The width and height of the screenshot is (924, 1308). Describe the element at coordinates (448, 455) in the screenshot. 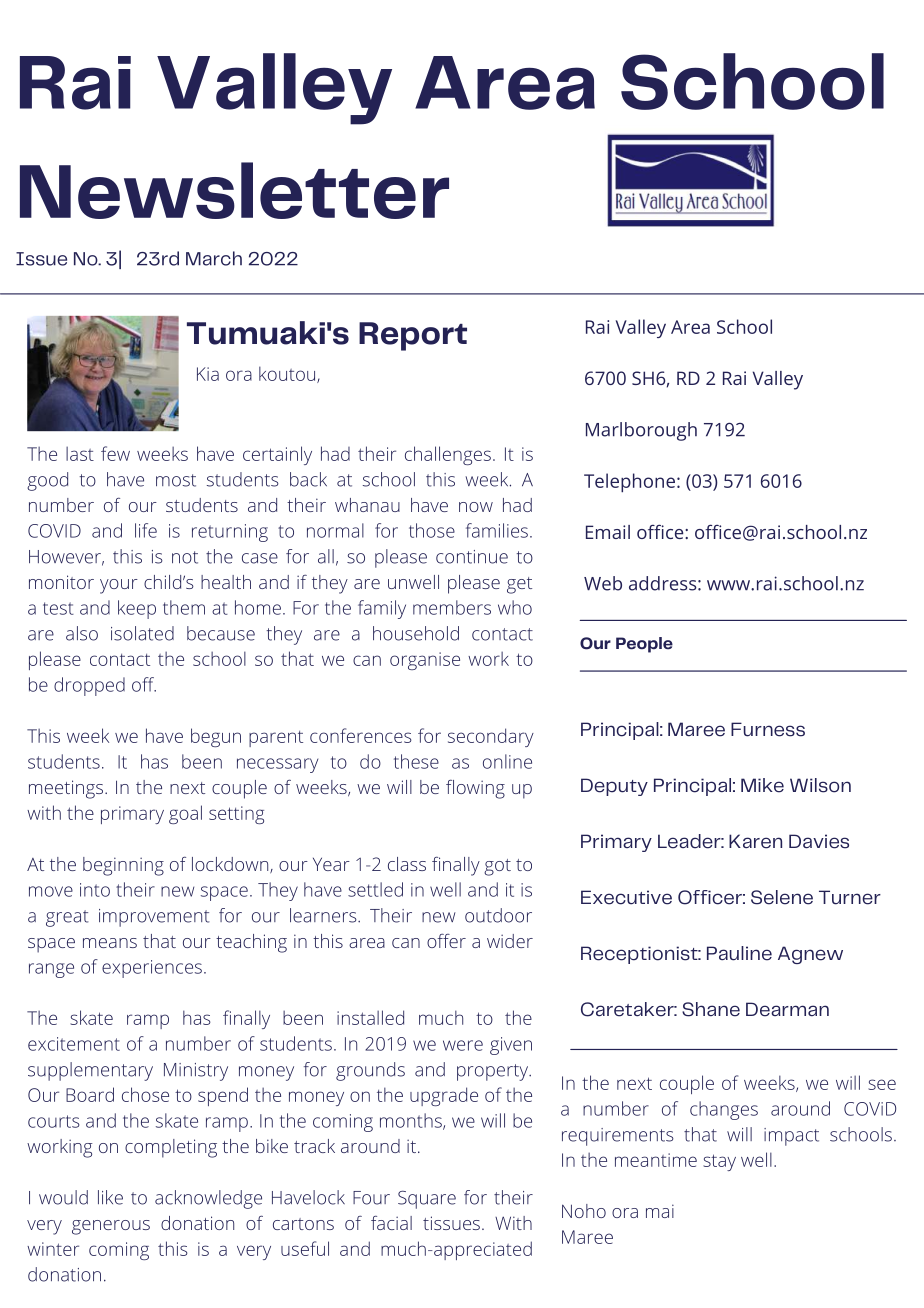

I see `challenges` at that location.
